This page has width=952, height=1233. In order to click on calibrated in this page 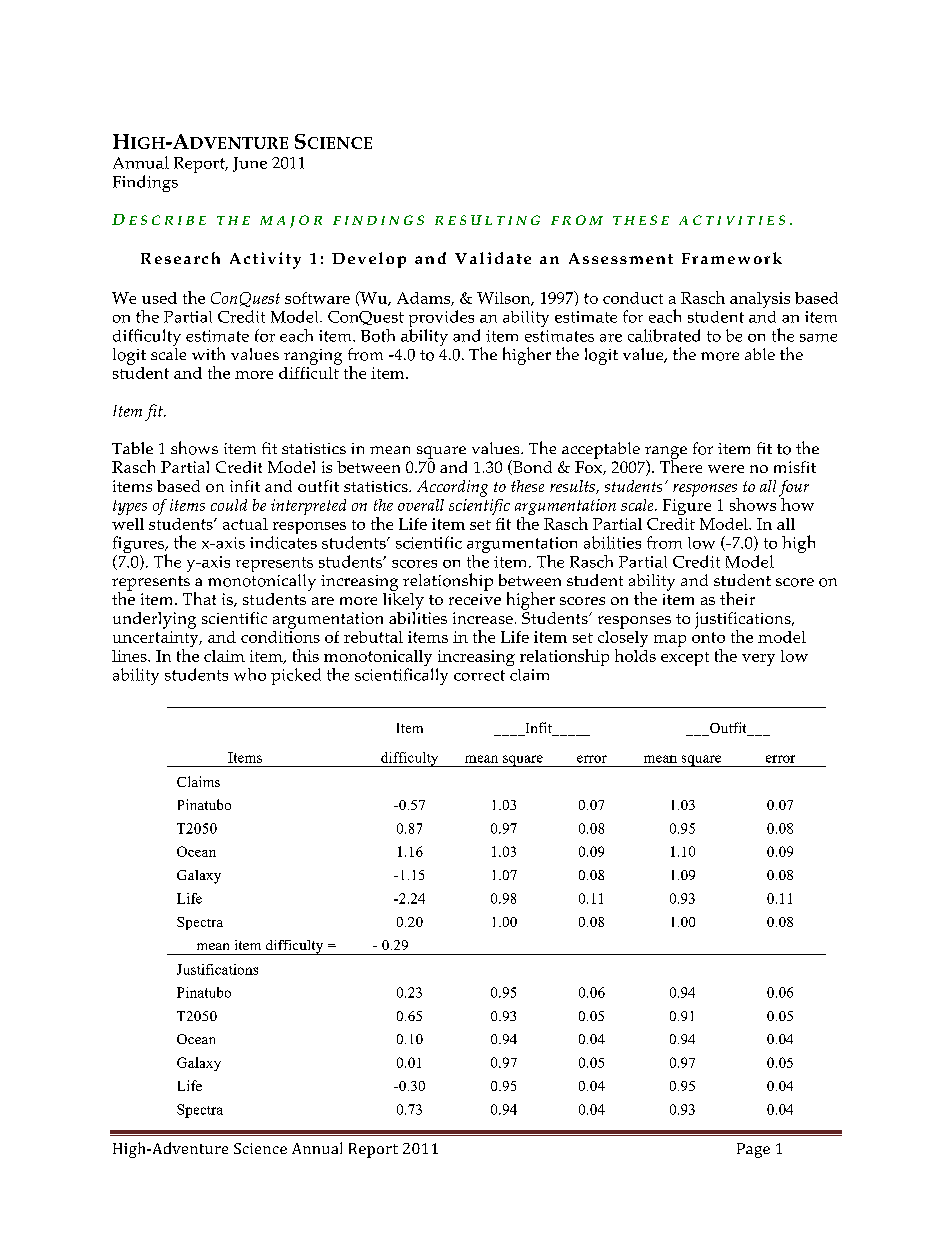, I will do `click(664, 335)`.
